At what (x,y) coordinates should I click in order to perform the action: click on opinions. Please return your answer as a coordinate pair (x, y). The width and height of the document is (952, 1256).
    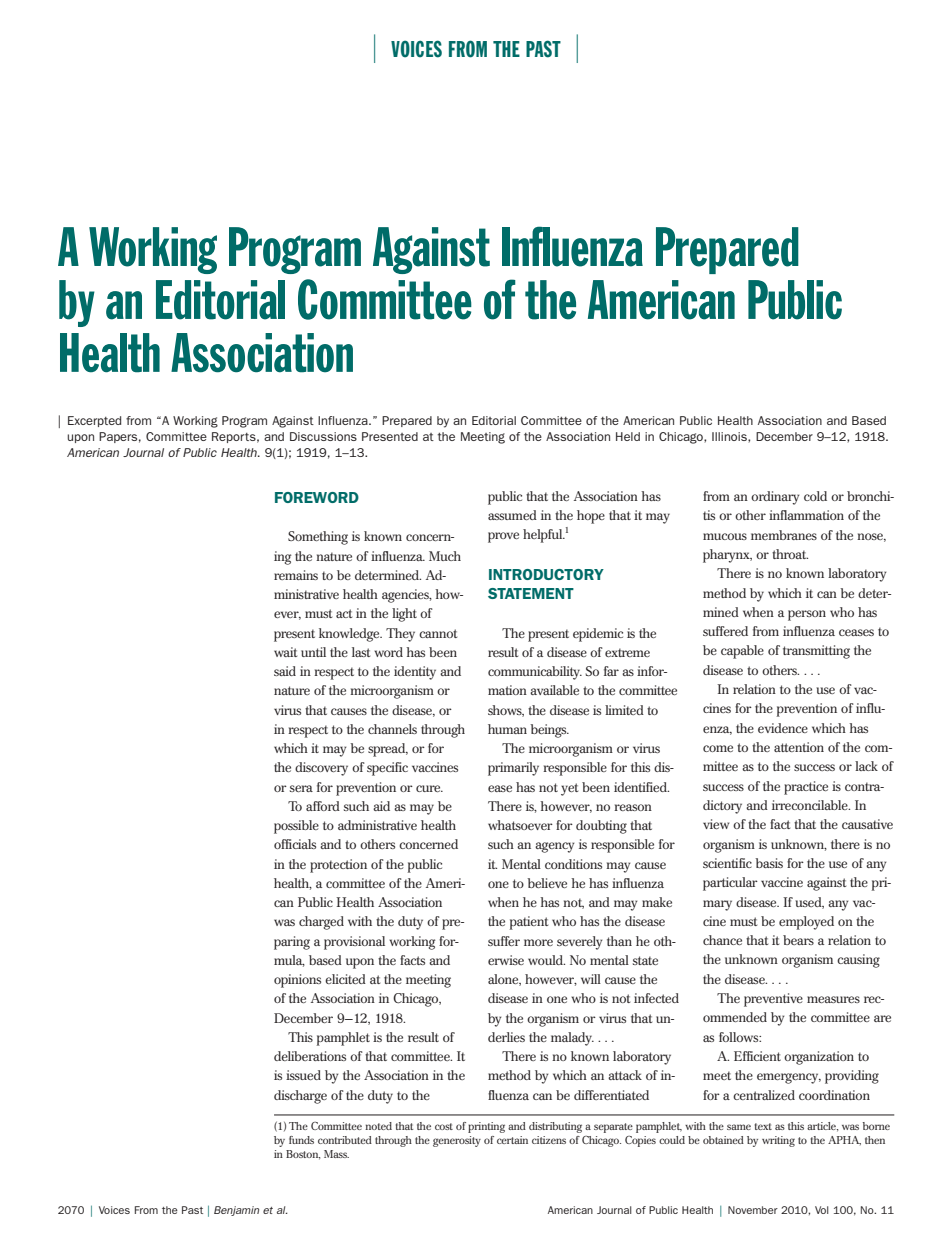
    Looking at the image, I should click on (297, 981).
